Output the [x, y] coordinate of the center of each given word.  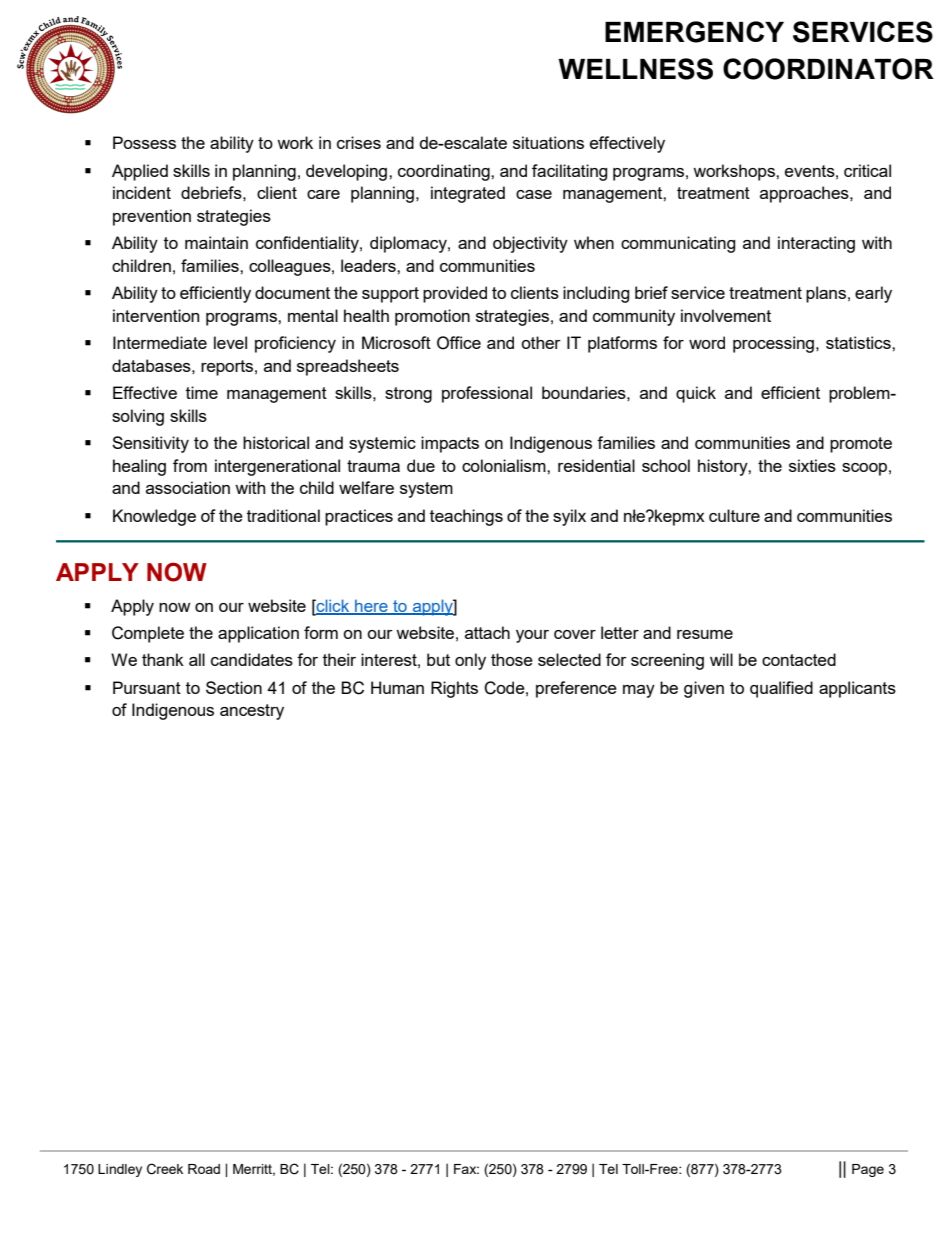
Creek [165, 1169]
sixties [812, 465]
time [202, 392]
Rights [454, 689]
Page [868, 1170]
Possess [144, 142]
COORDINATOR [828, 69]
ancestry [252, 712]
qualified [781, 689]
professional [487, 394]
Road [204, 1169]
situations [548, 142]
